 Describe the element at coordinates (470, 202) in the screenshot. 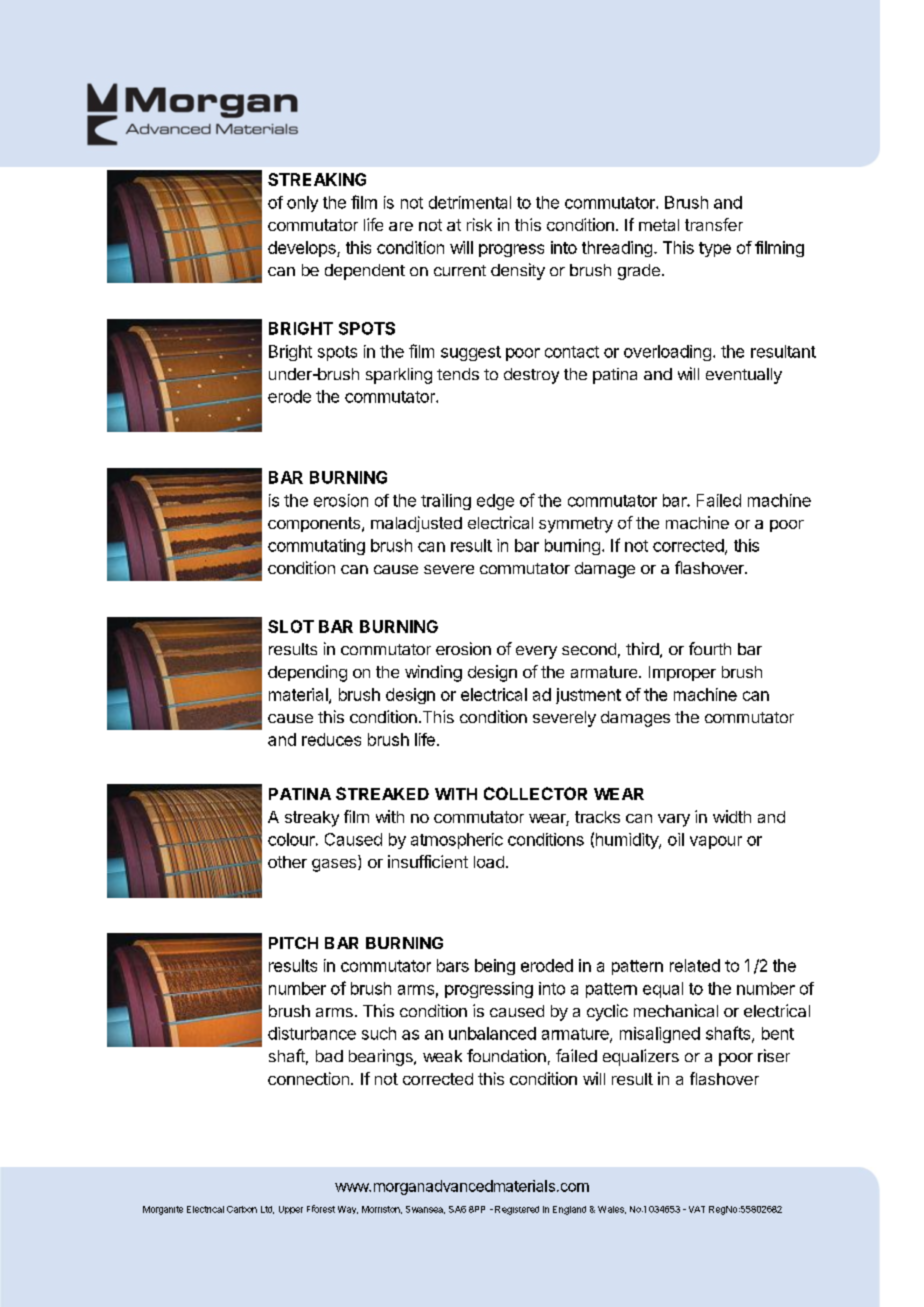

I see `detrimental` at that location.
